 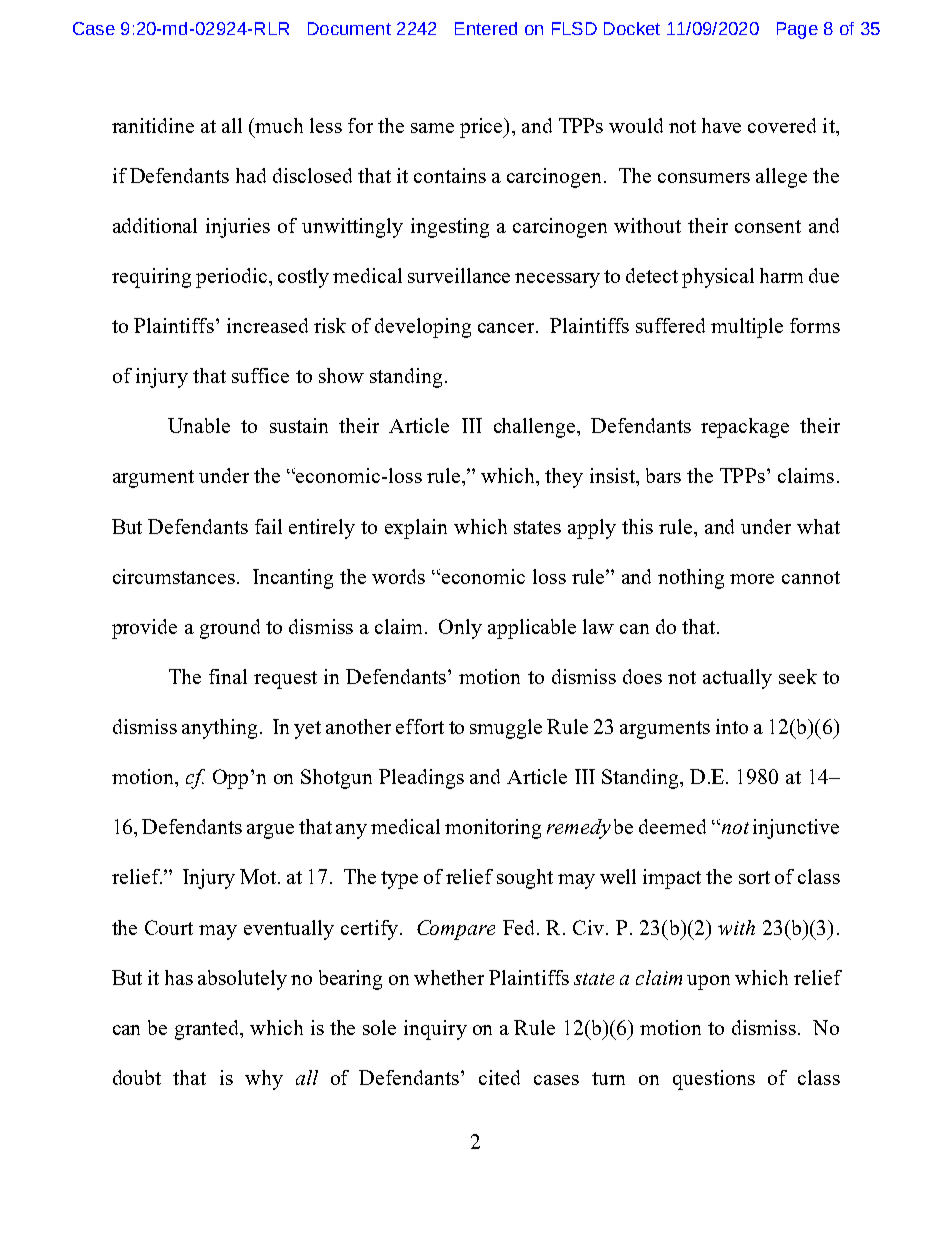 I want to click on monitoring, so click(x=493, y=829).
